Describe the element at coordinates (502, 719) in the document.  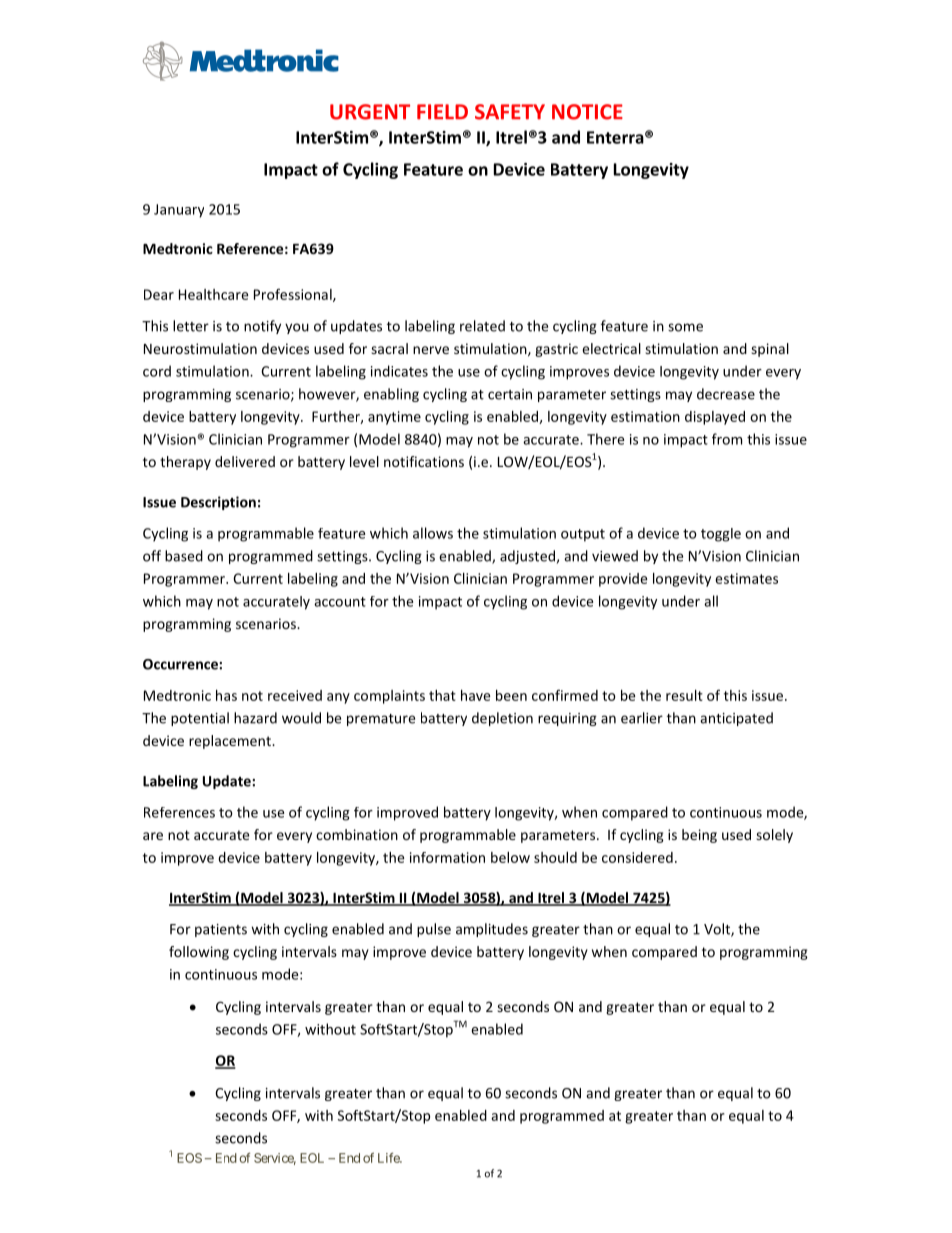
I see `depletion` at that location.
